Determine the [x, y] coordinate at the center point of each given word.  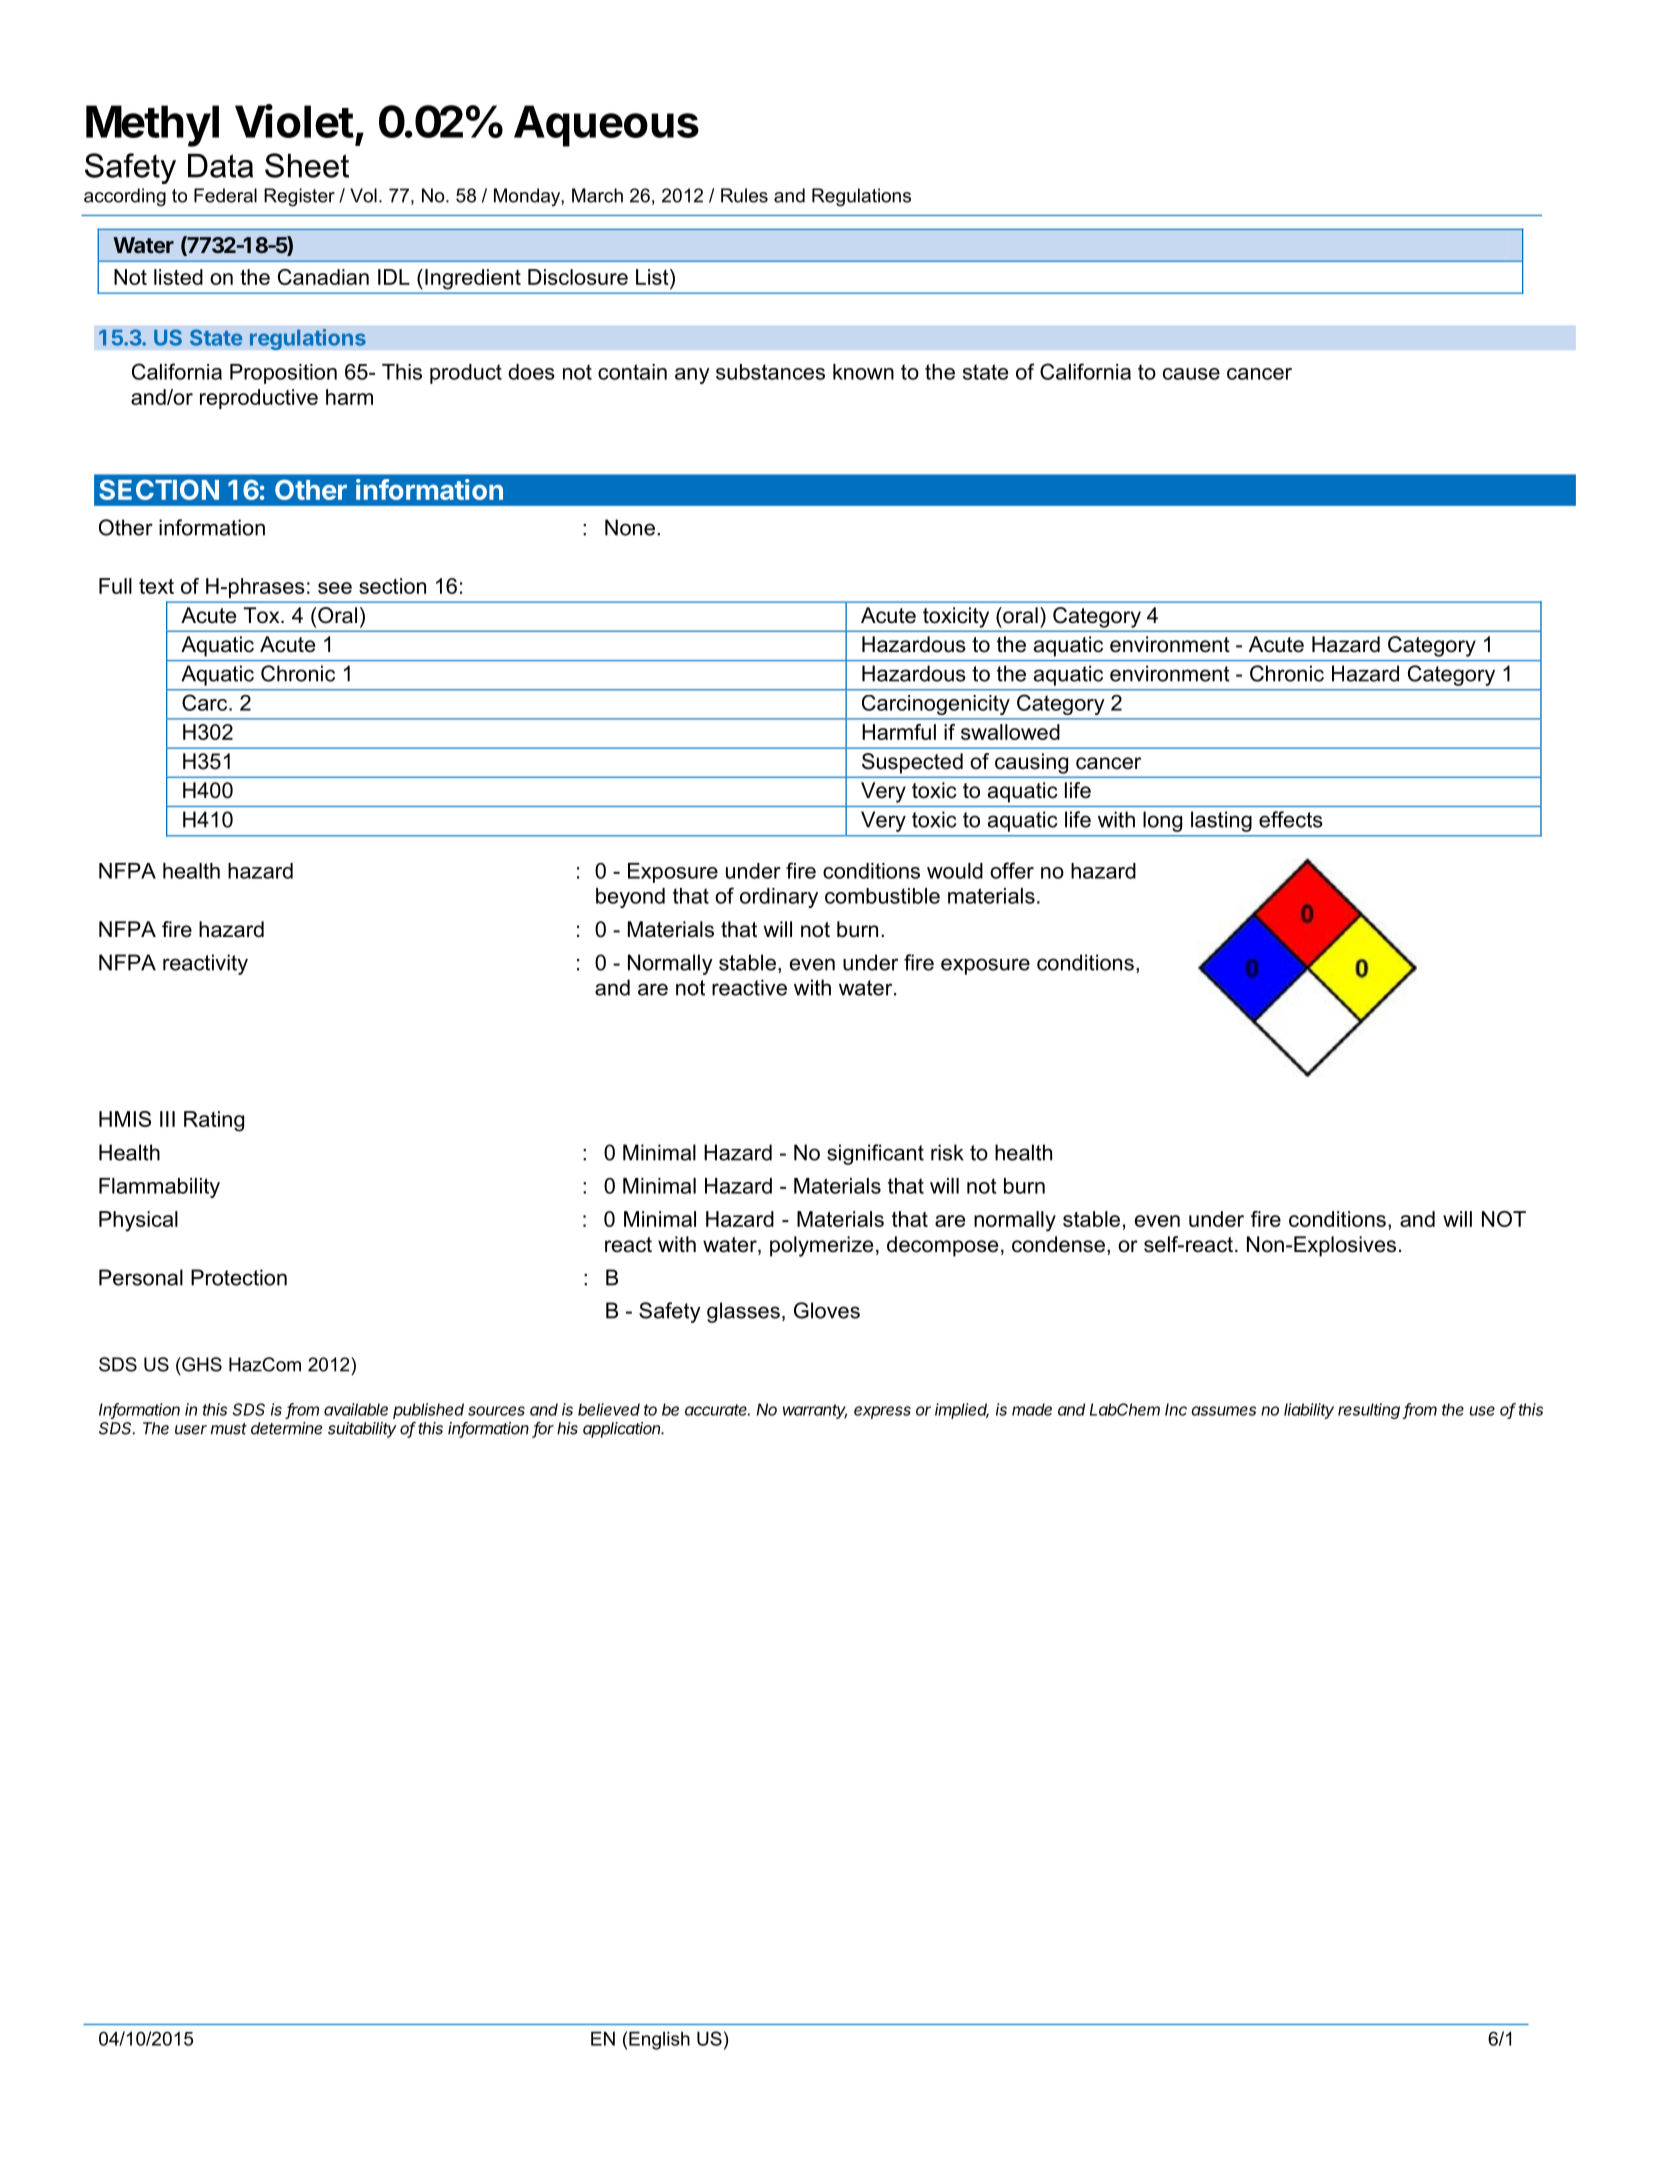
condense [1058, 1244]
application [623, 1430]
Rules [744, 195]
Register [299, 197]
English [659, 2040]
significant [875, 1154]
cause [1191, 374]
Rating [214, 1121]
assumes [1223, 1411]
